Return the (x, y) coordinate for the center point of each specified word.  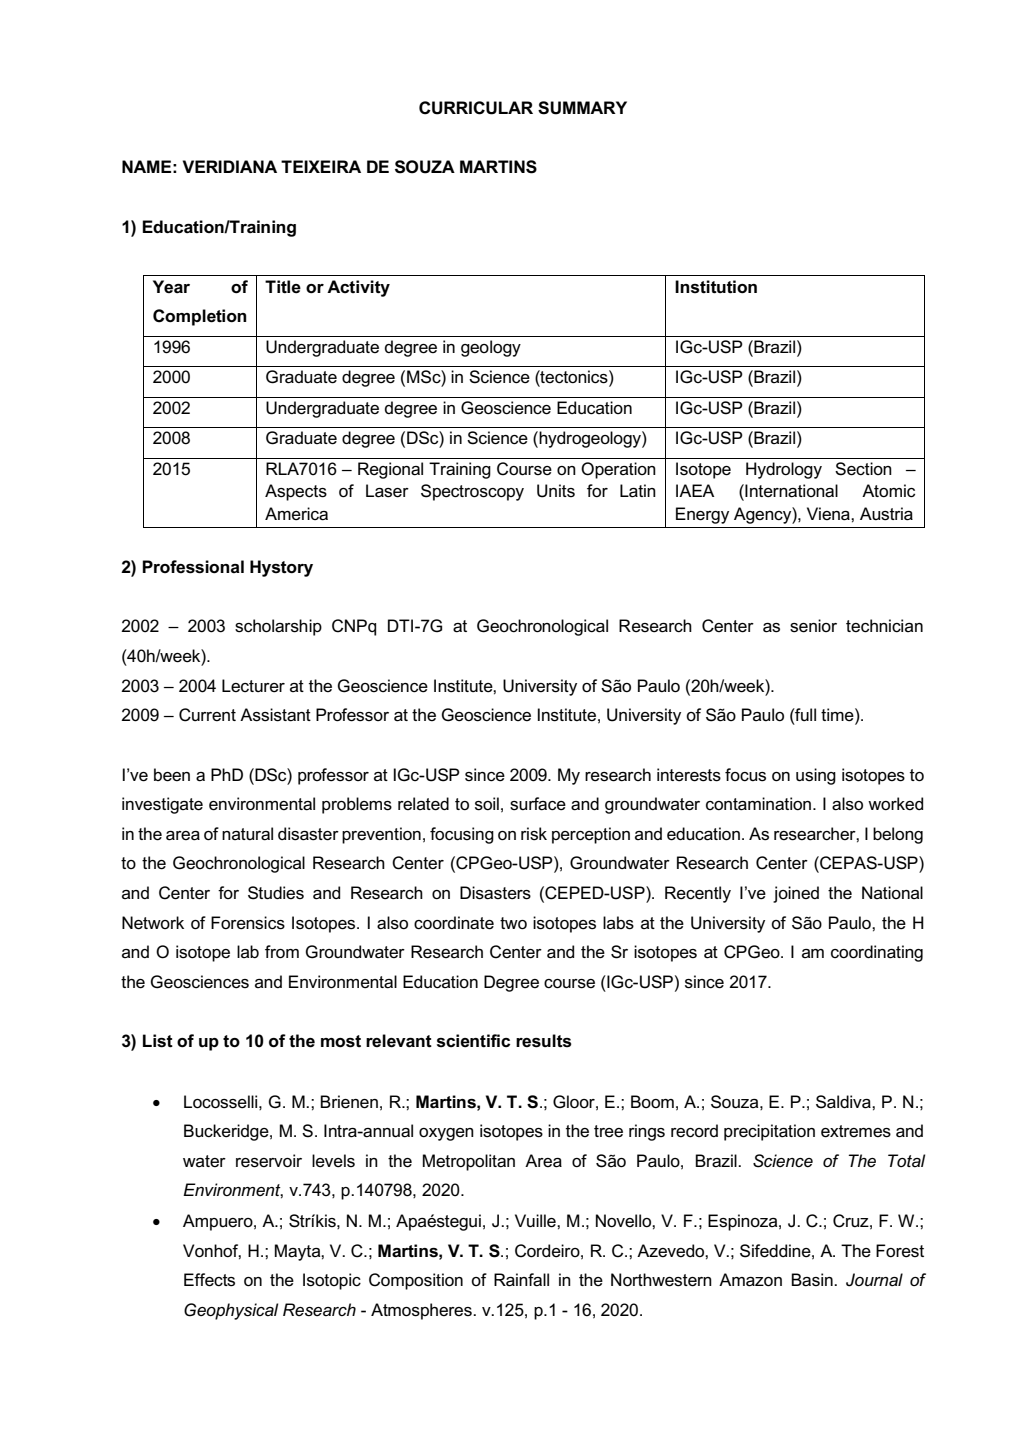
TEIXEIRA (321, 166)
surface (538, 804)
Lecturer (253, 686)
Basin (813, 1280)
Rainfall (521, 1280)
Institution (716, 287)
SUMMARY (582, 108)
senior (813, 626)
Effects (209, 1280)
